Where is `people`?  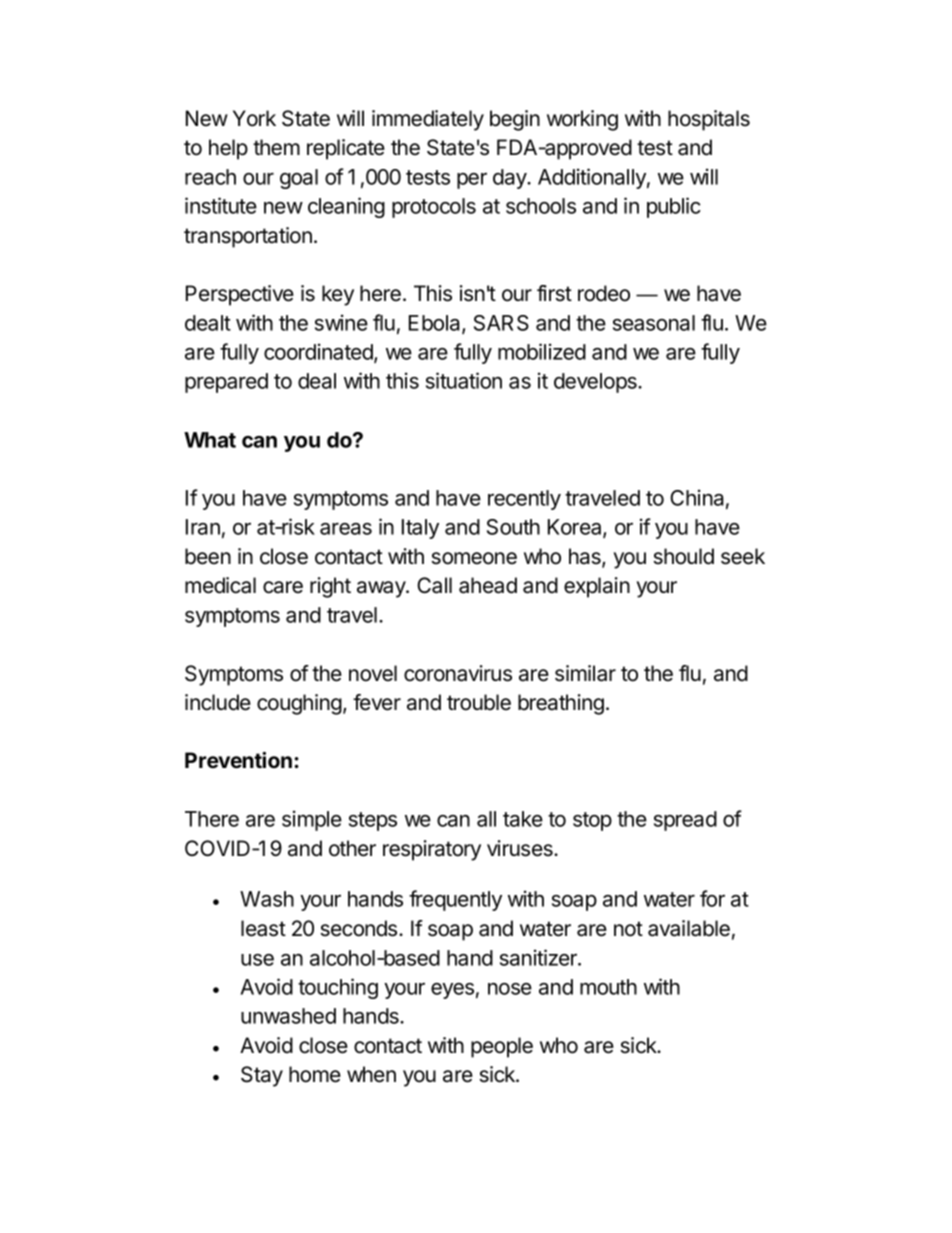 people is located at coordinates (502, 1047).
